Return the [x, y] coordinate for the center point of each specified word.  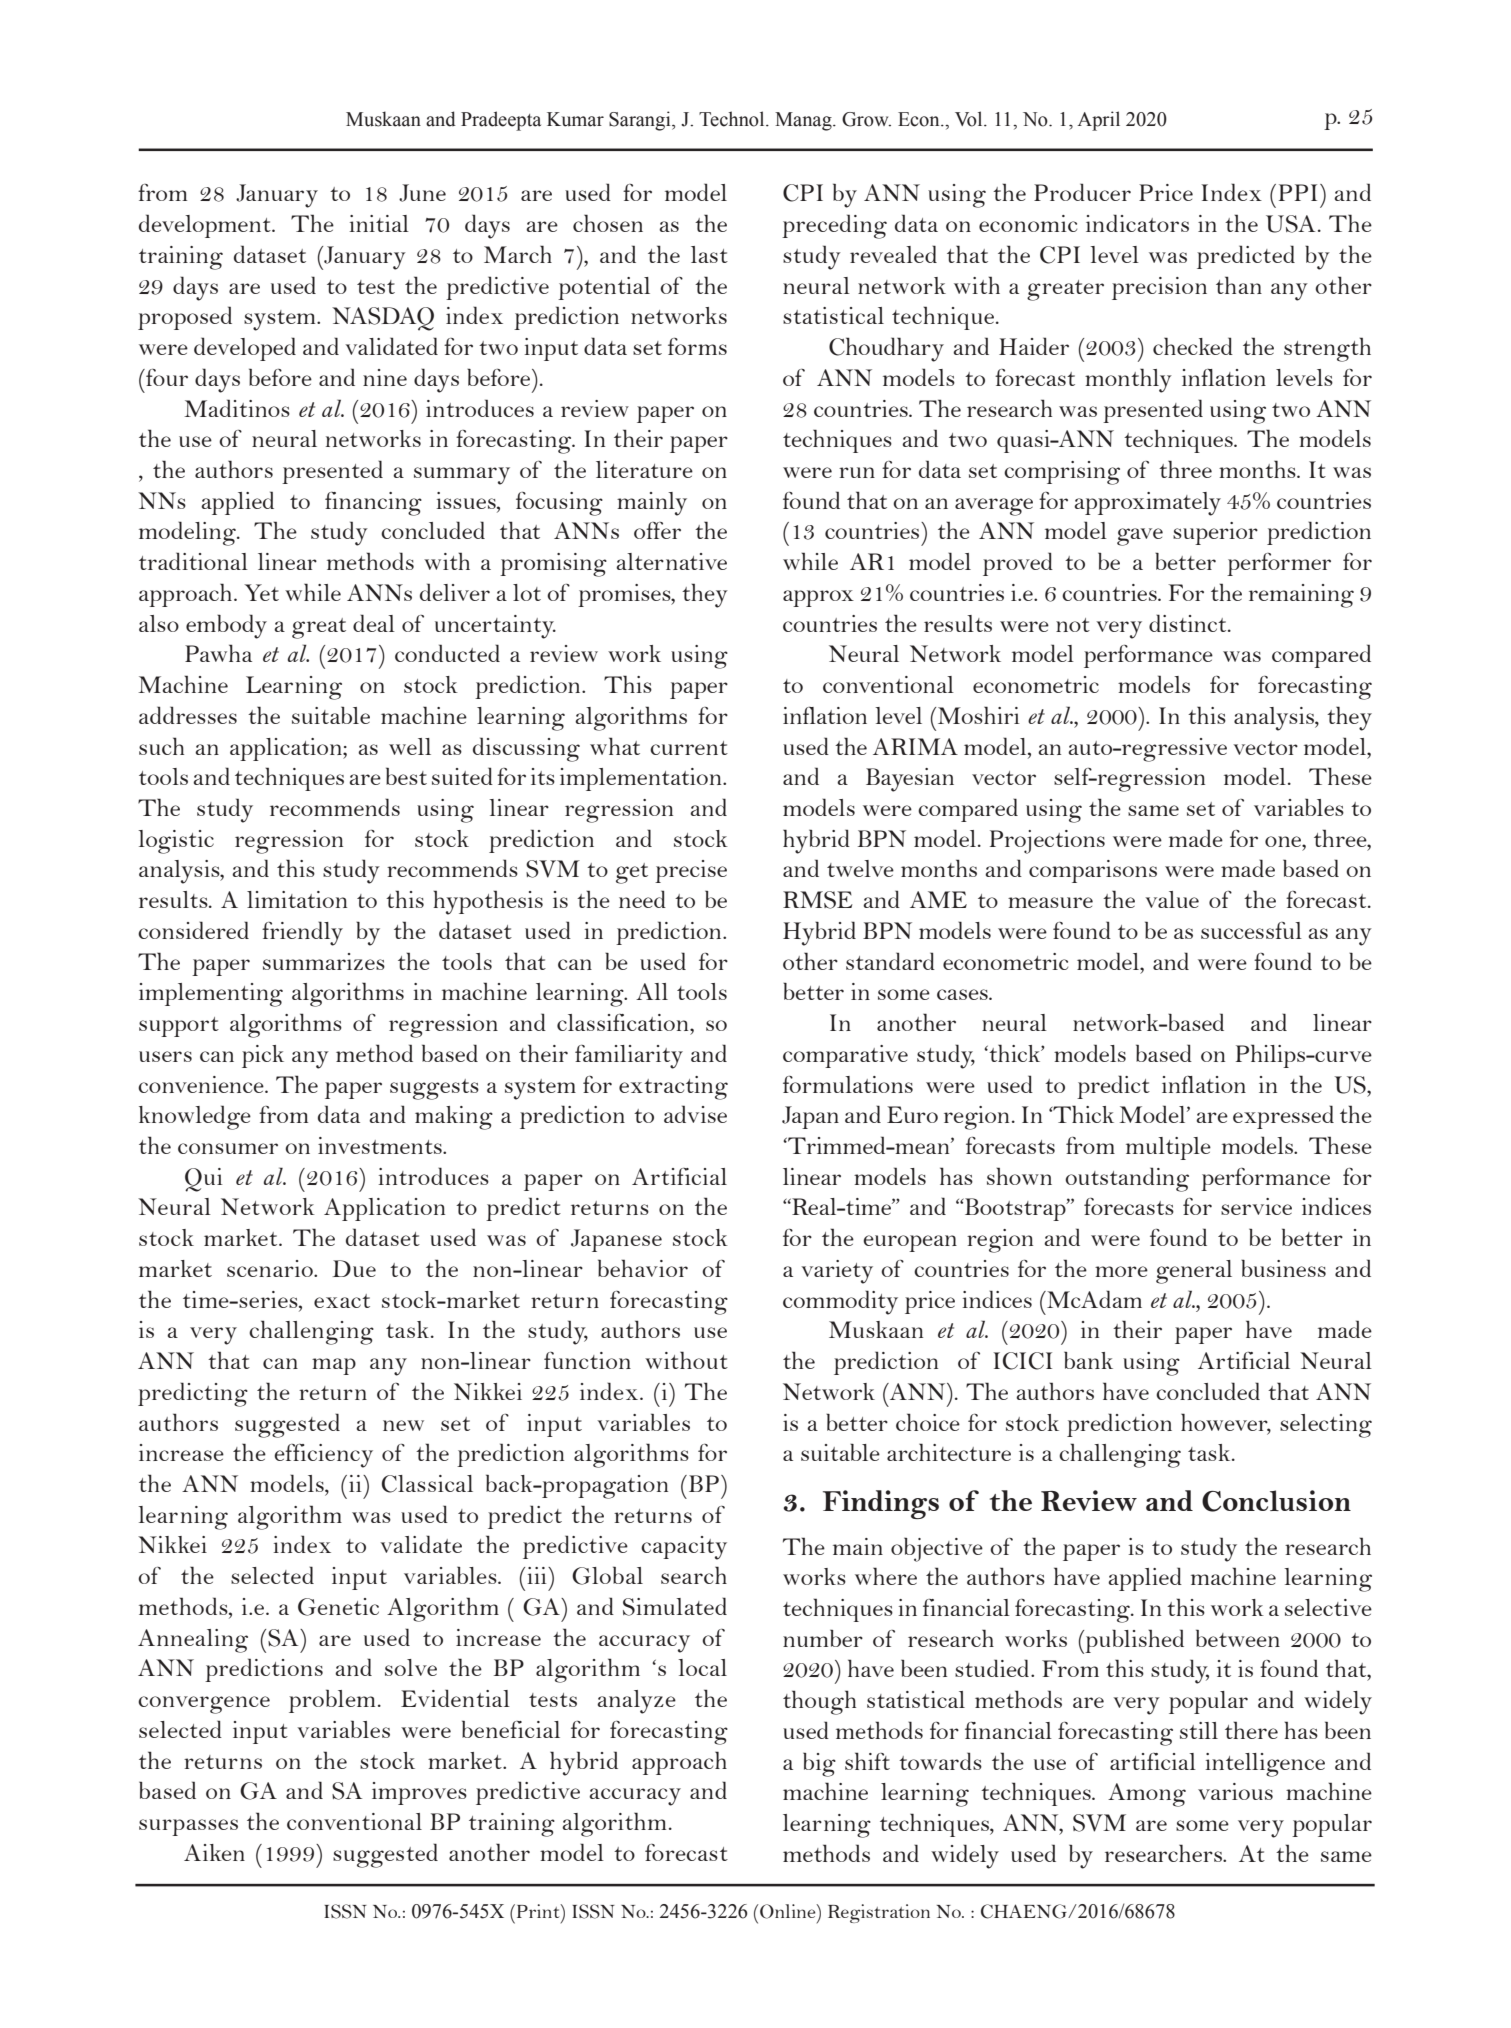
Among [1147, 1795]
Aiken [214, 1852]
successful [1251, 930]
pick [263, 1056]
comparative [845, 1056]
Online [789, 1911]
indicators [1137, 223]
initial [379, 223]
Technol [733, 119]
